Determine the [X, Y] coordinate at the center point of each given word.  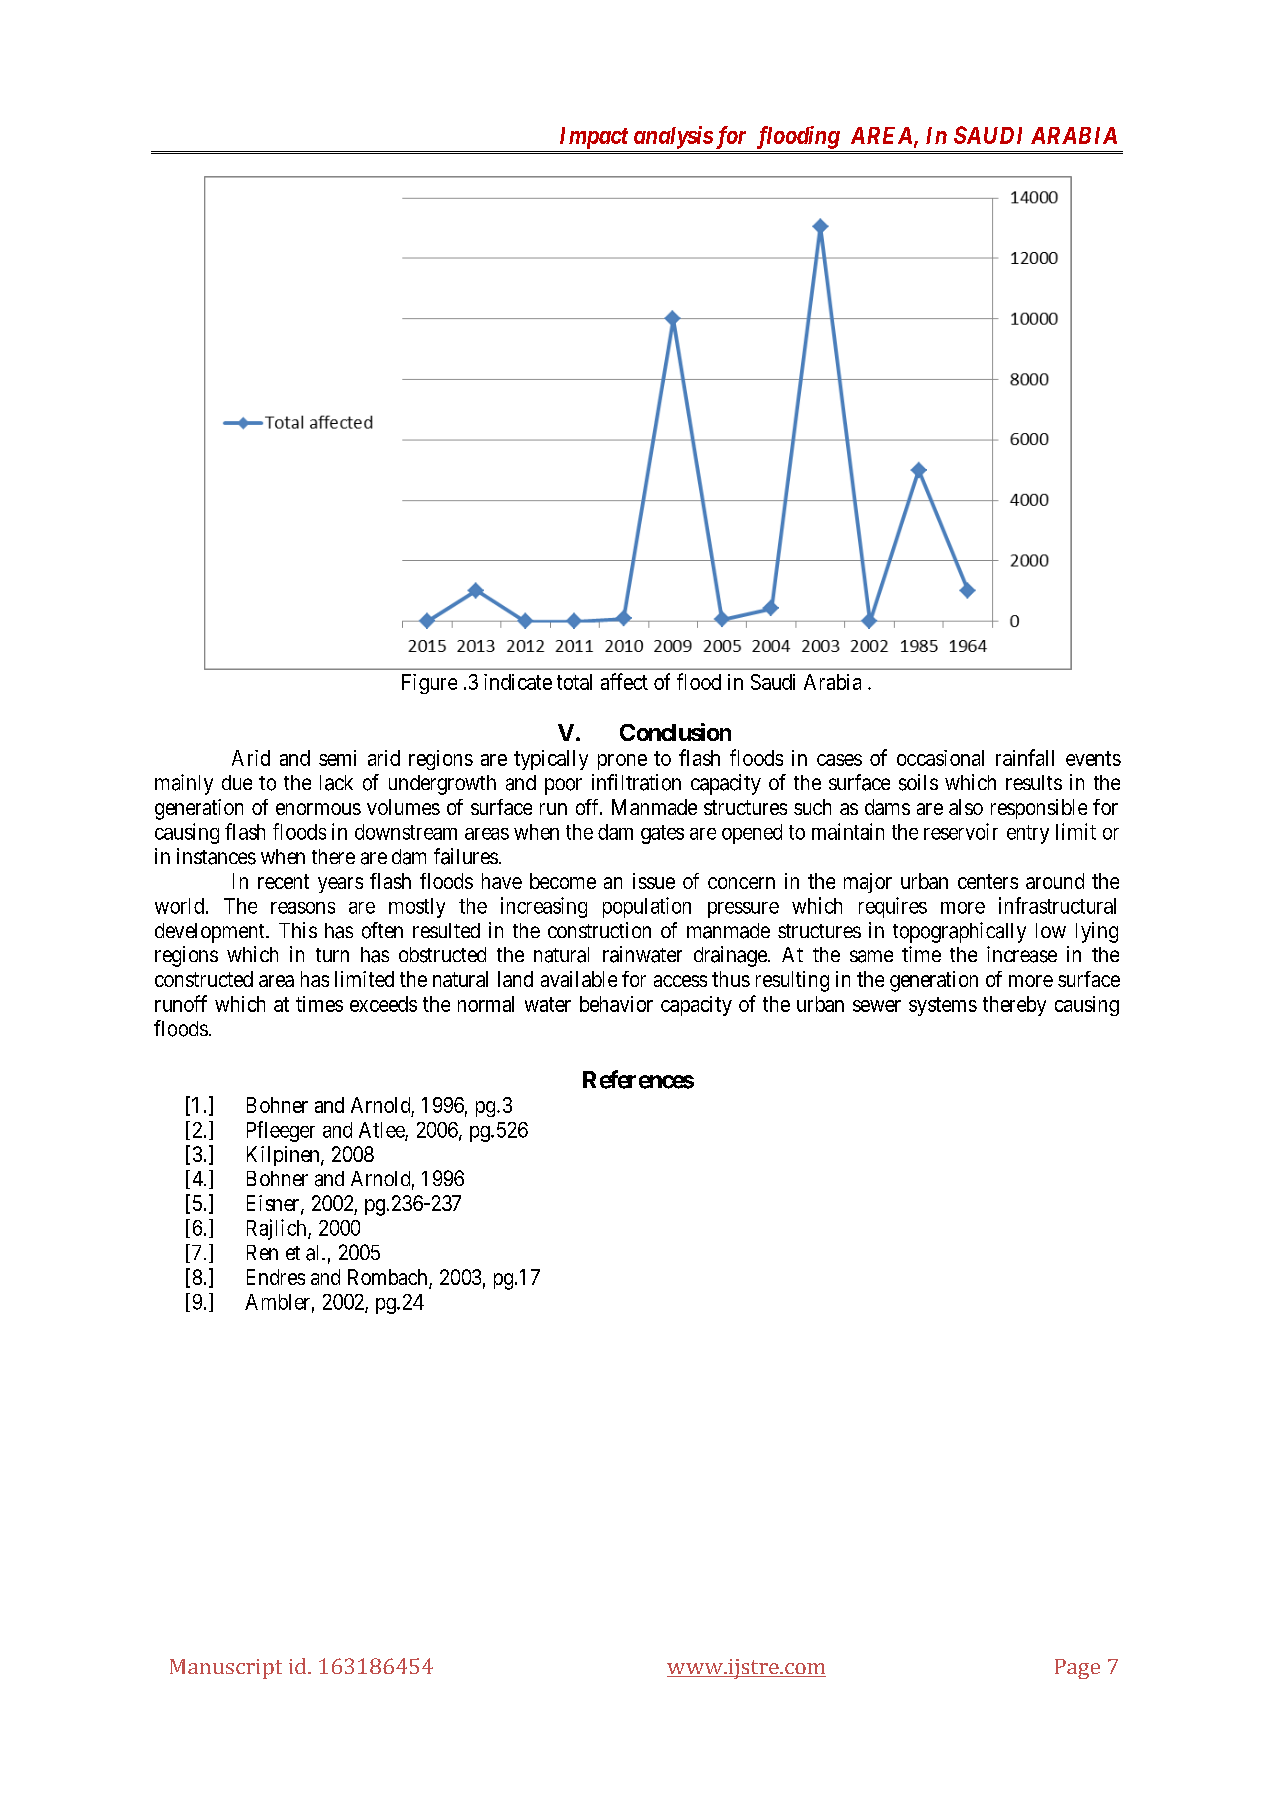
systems [943, 1006]
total [574, 682]
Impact [594, 138]
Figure [429, 684]
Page [1077, 1669]
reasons [303, 908]
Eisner [274, 1204]
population [647, 907]
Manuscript [226, 1669]
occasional [940, 758]
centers [988, 881]
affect [624, 681]
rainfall [1025, 757]
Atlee [382, 1131]
